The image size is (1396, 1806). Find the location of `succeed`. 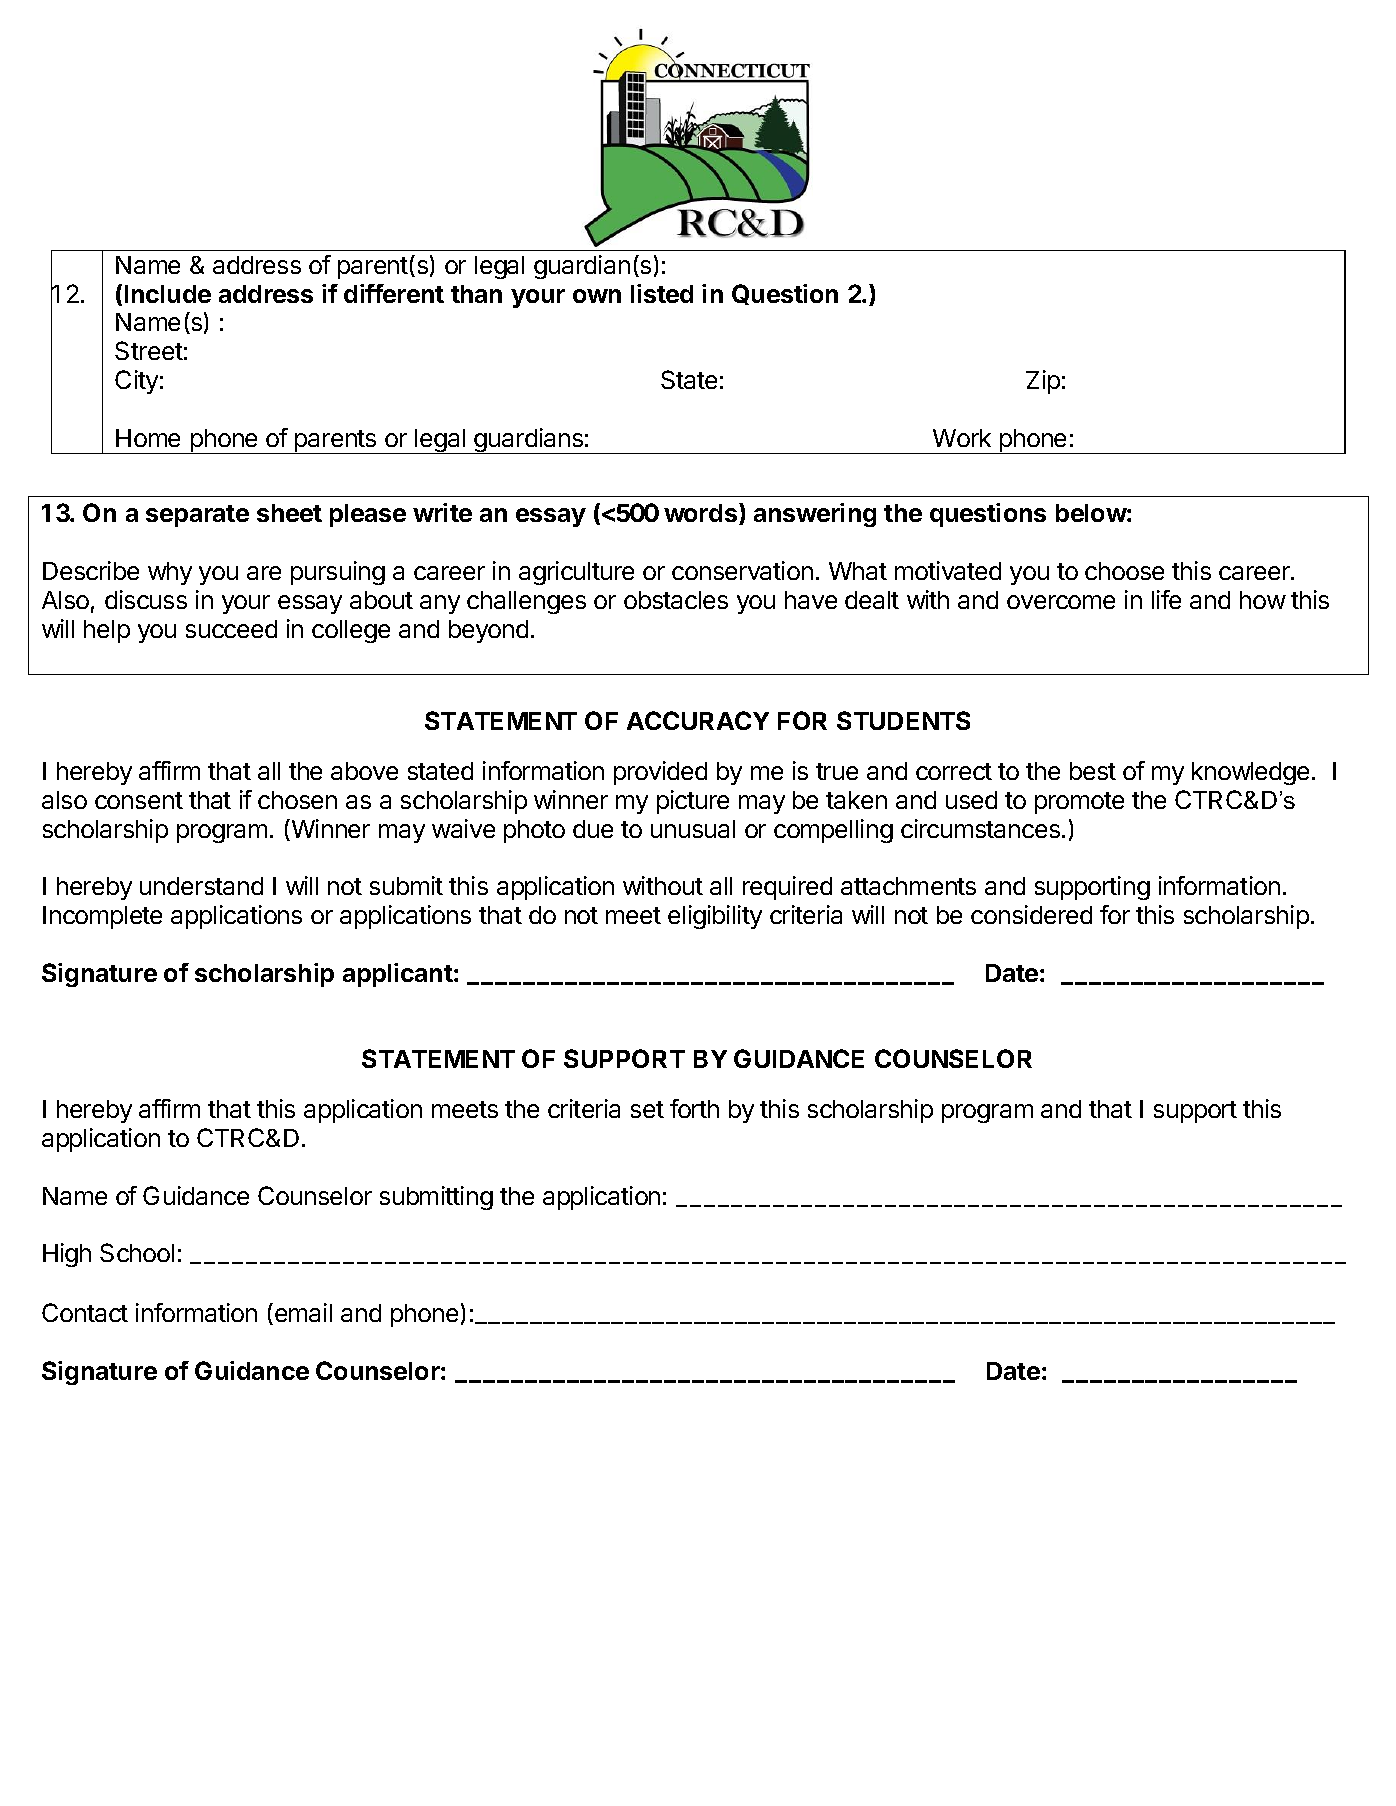

succeed is located at coordinates (231, 629).
